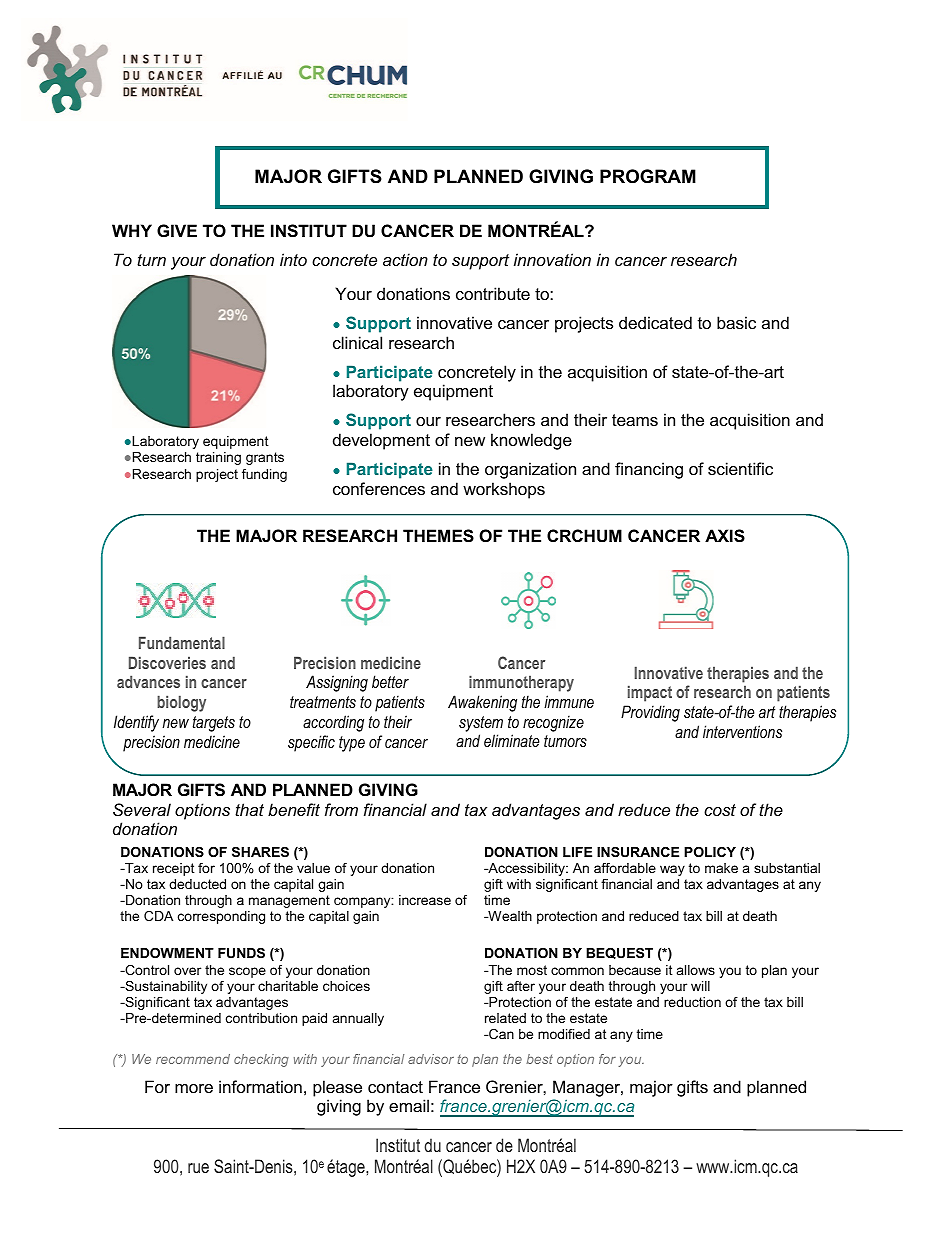  Describe the element at coordinates (405, 259) in the image. I see `action` at that location.
